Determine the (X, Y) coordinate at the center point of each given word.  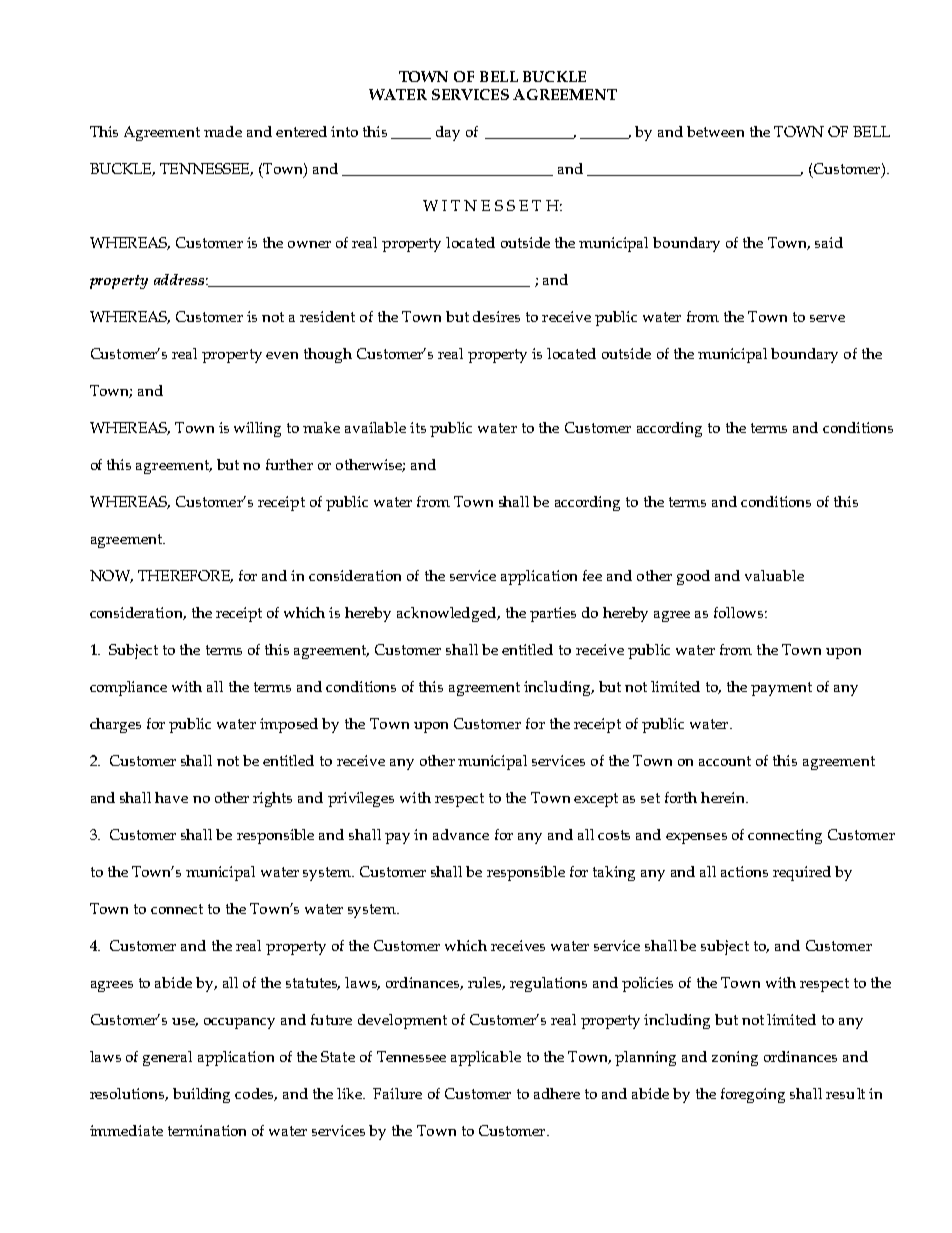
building (201, 1095)
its (418, 427)
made (223, 131)
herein (724, 797)
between (715, 131)
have (171, 797)
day (448, 133)
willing (257, 429)
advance (461, 834)
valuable (774, 575)
